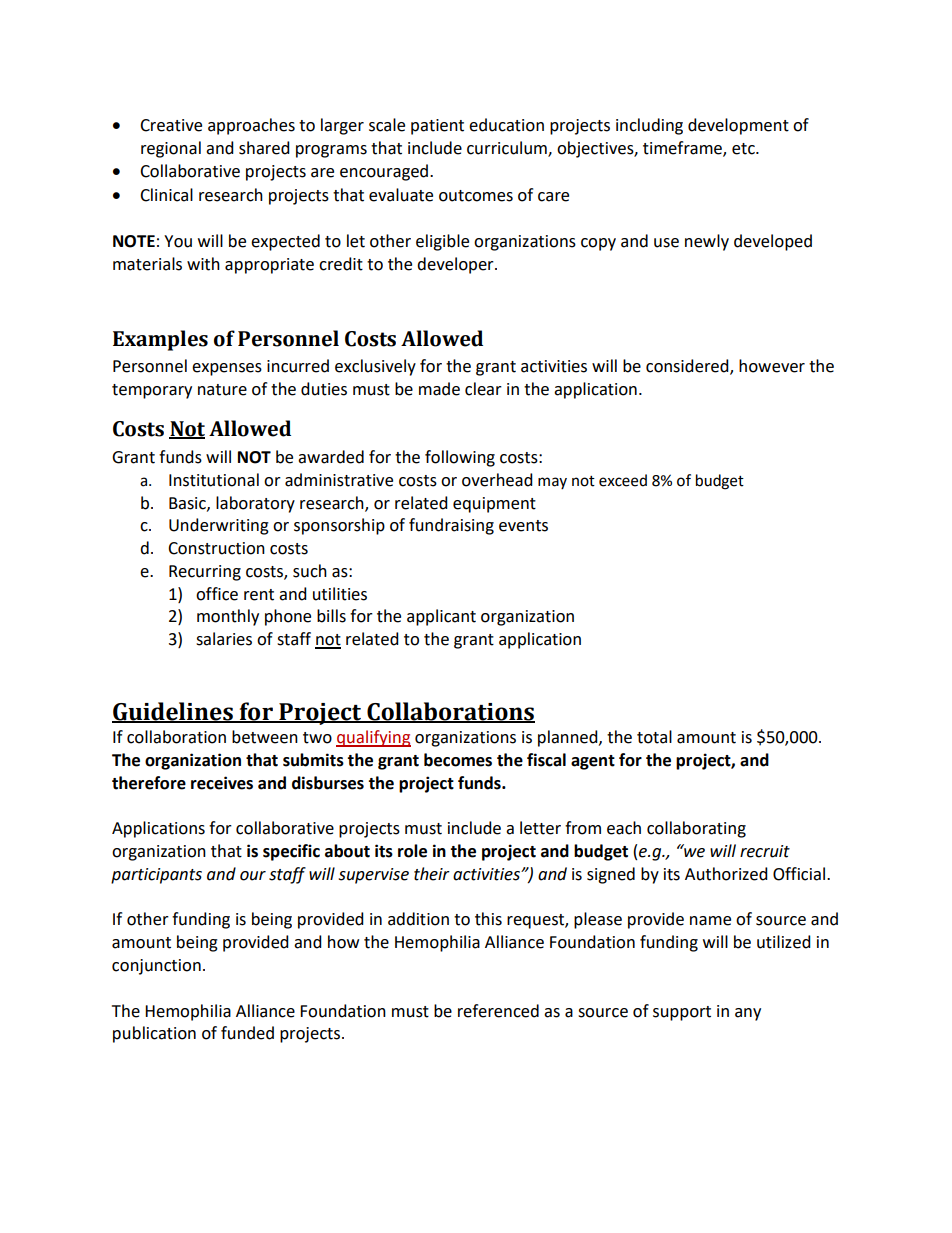  What do you see at coordinates (498, 1011) in the screenshot?
I see `referenced` at bounding box center [498, 1011].
